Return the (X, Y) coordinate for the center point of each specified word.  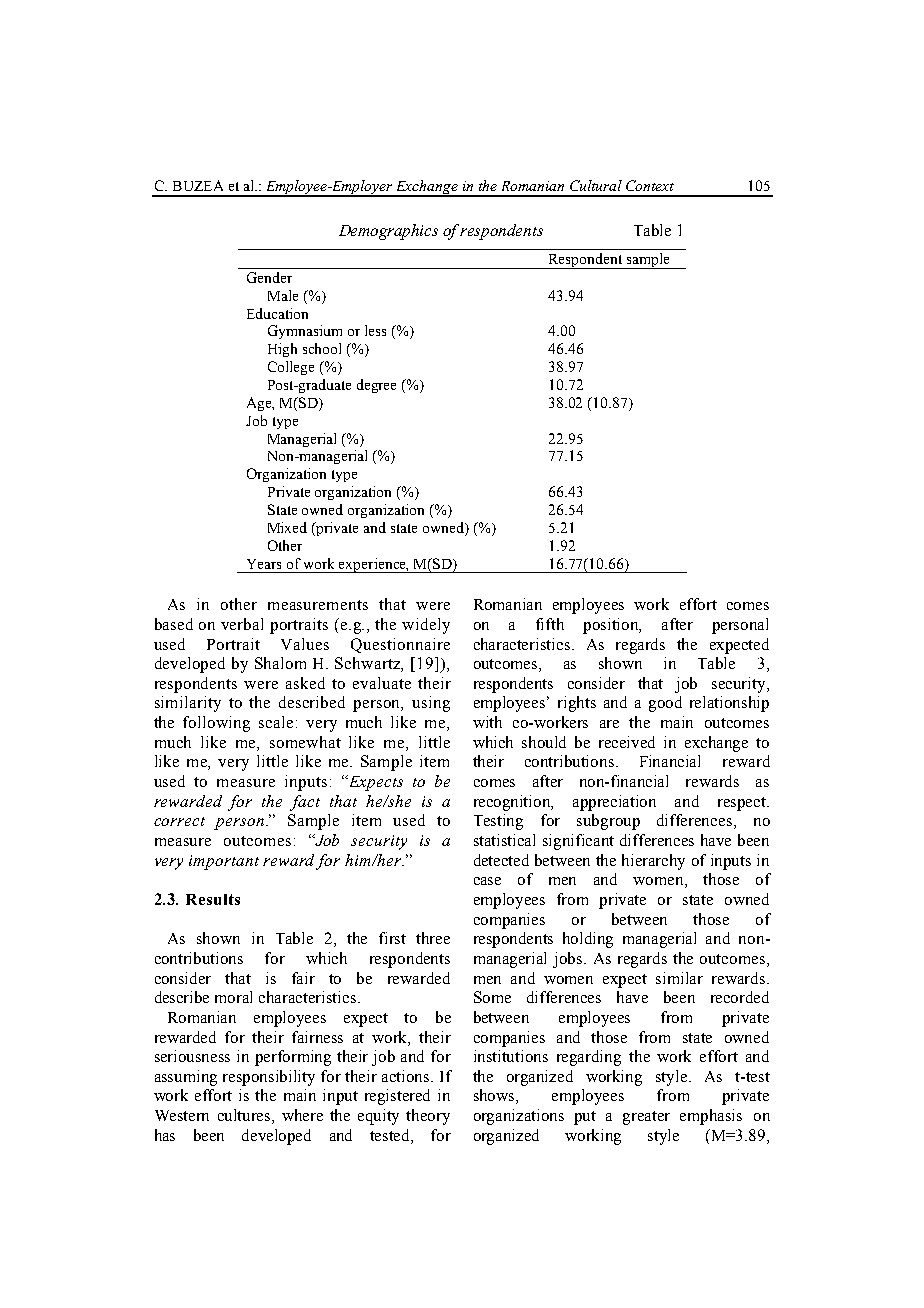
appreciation (614, 803)
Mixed (287, 527)
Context (650, 185)
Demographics (388, 232)
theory (428, 1117)
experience (373, 565)
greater (646, 1118)
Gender (269, 277)
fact (305, 803)
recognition (513, 803)
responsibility (269, 1078)
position (612, 626)
